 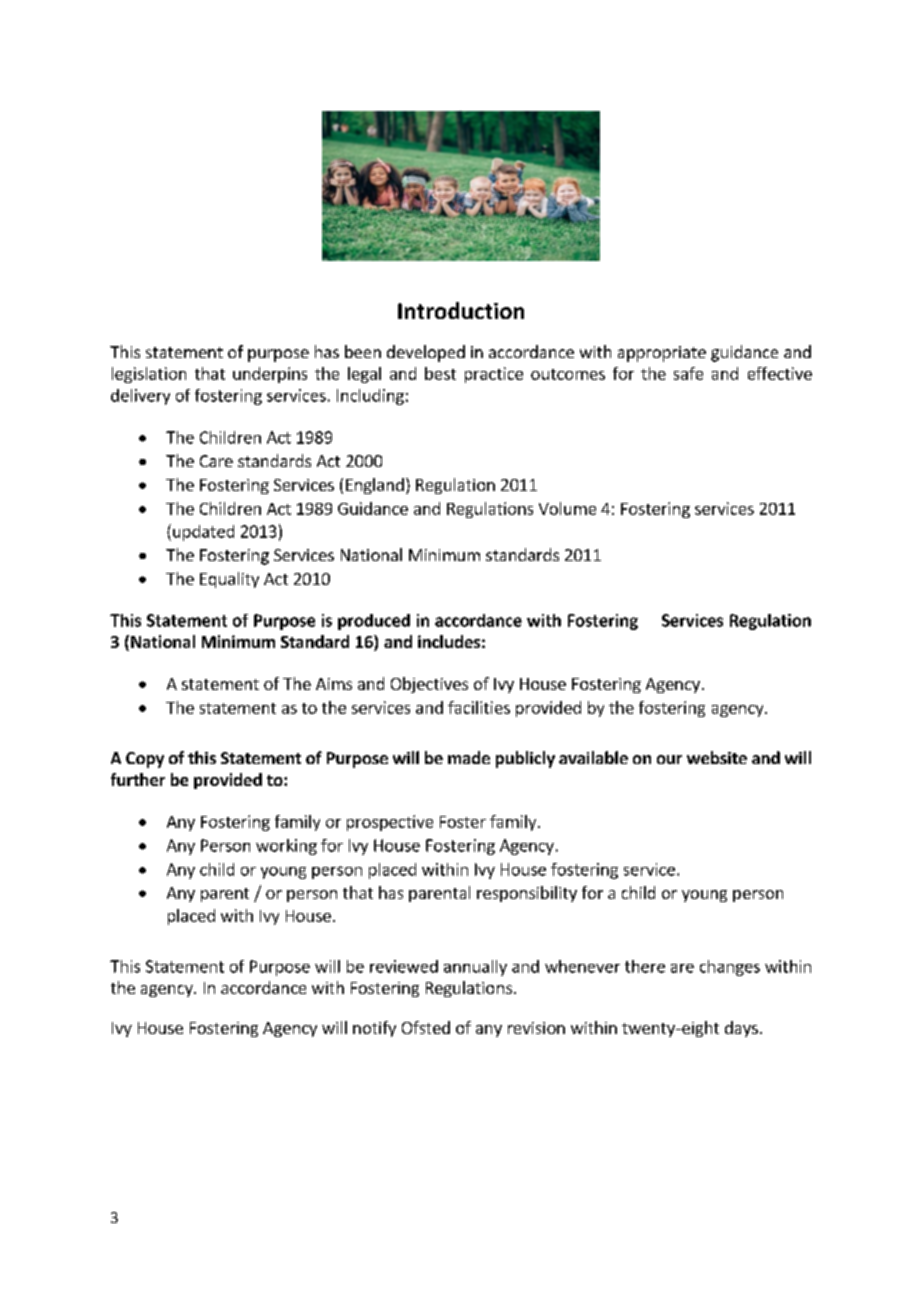 I want to click on appropriate, so click(x=662, y=354).
